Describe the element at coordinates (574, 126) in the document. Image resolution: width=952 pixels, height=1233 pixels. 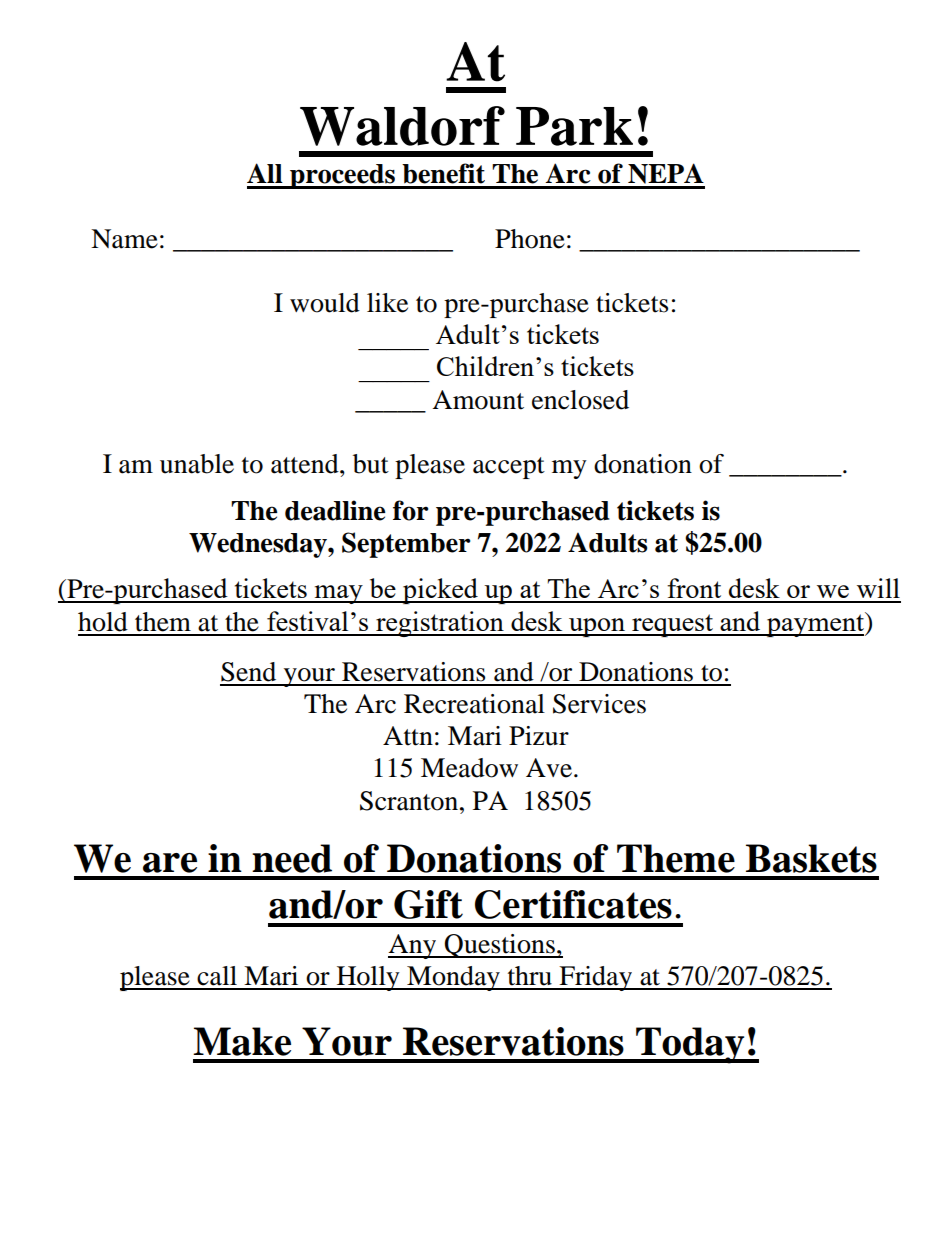
I see `Park` at that location.
